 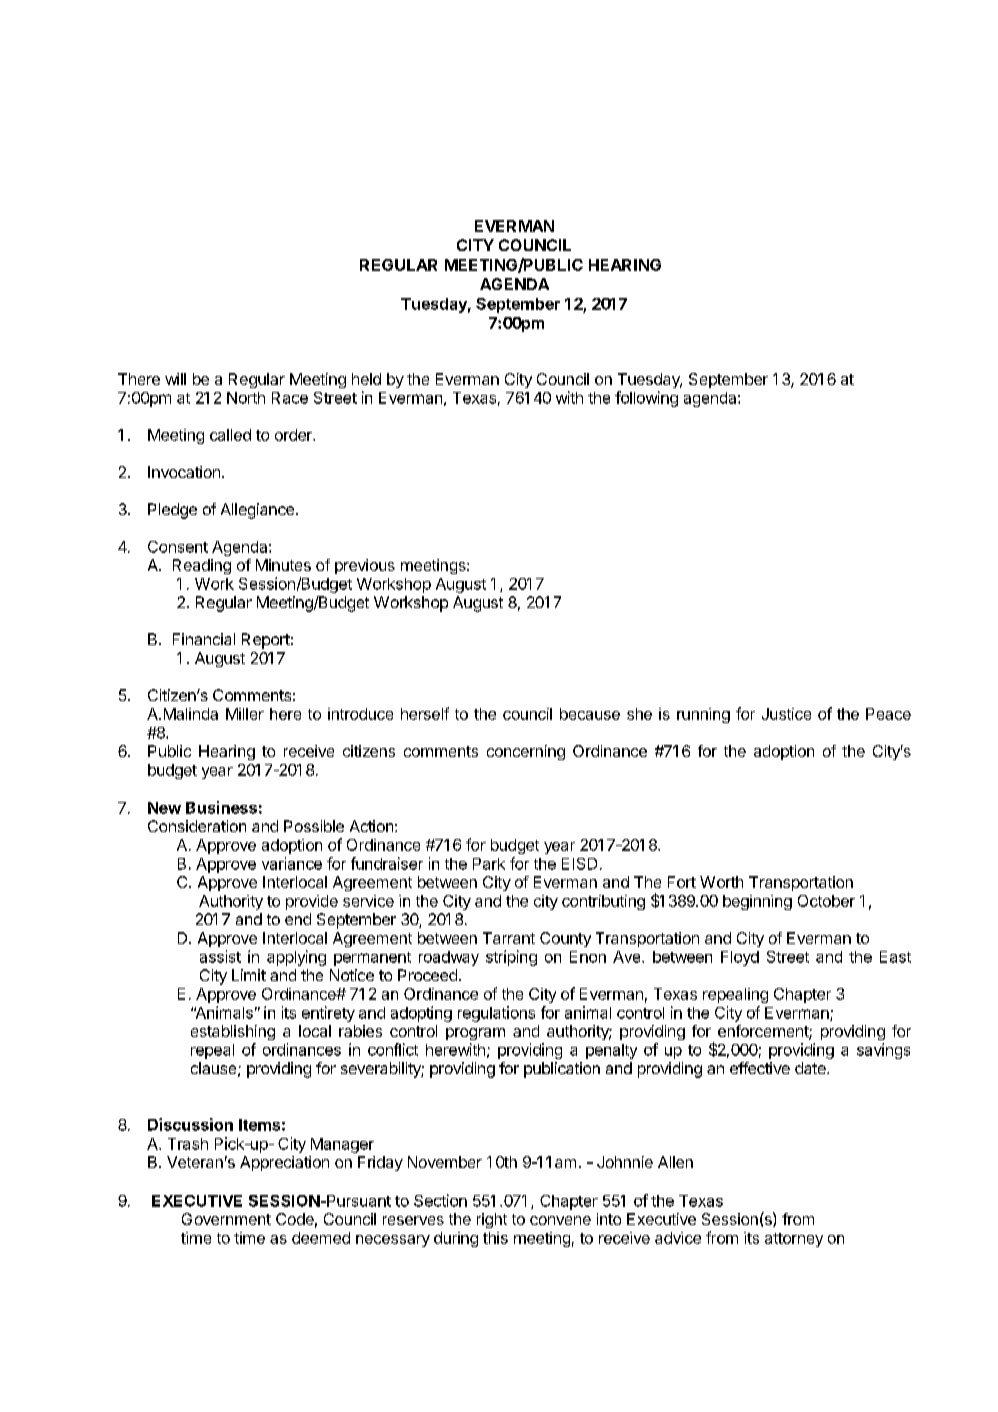 What do you see at coordinates (509, 938) in the page?
I see `Tarrant` at bounding box center [509, 938].
